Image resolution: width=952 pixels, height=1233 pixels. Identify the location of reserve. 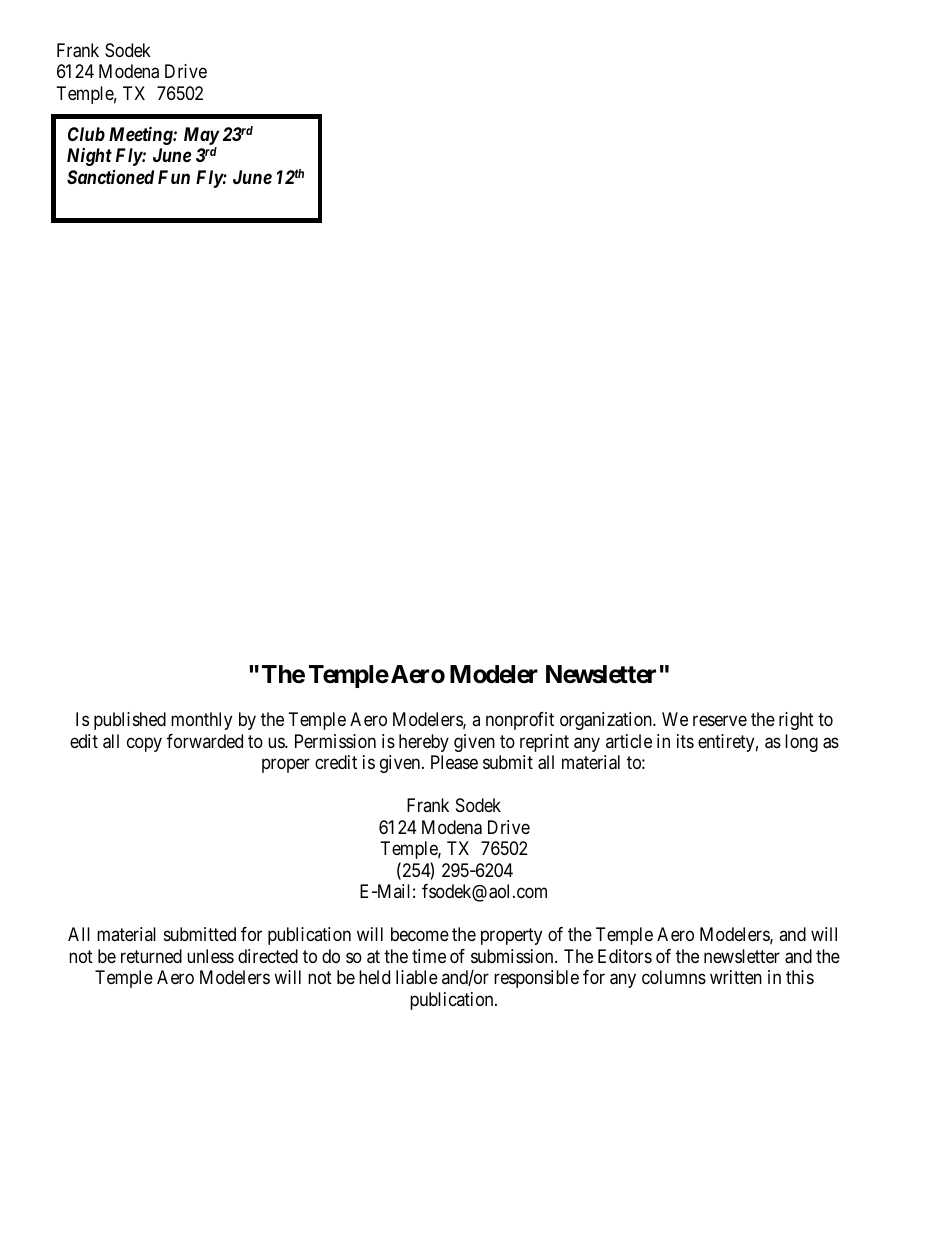
(720, 721).
